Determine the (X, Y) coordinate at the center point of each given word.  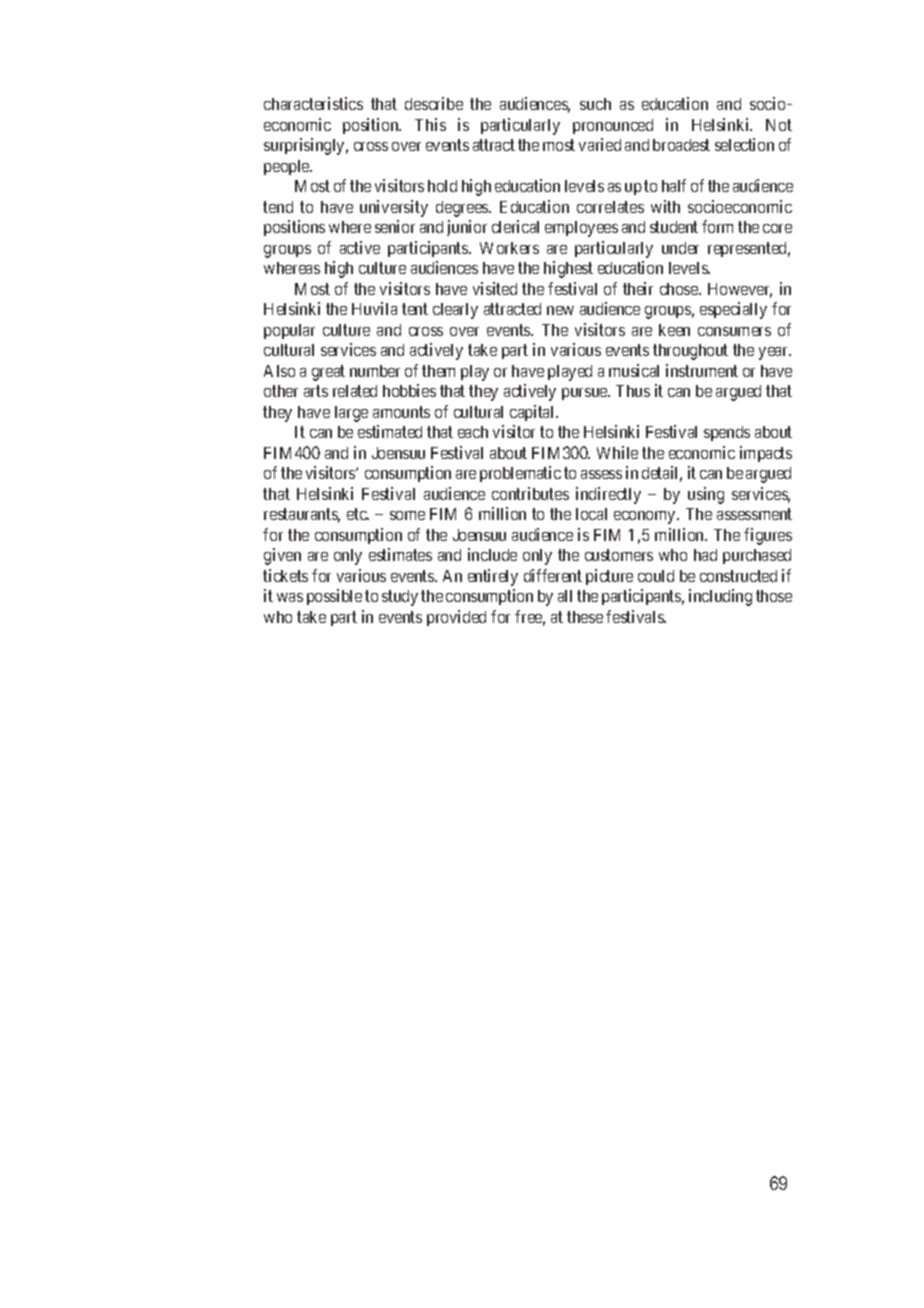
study (400, 598)
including (720, 597)
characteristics (313, 103)
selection (744, 144)
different (553, 575)
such (595, 104)
